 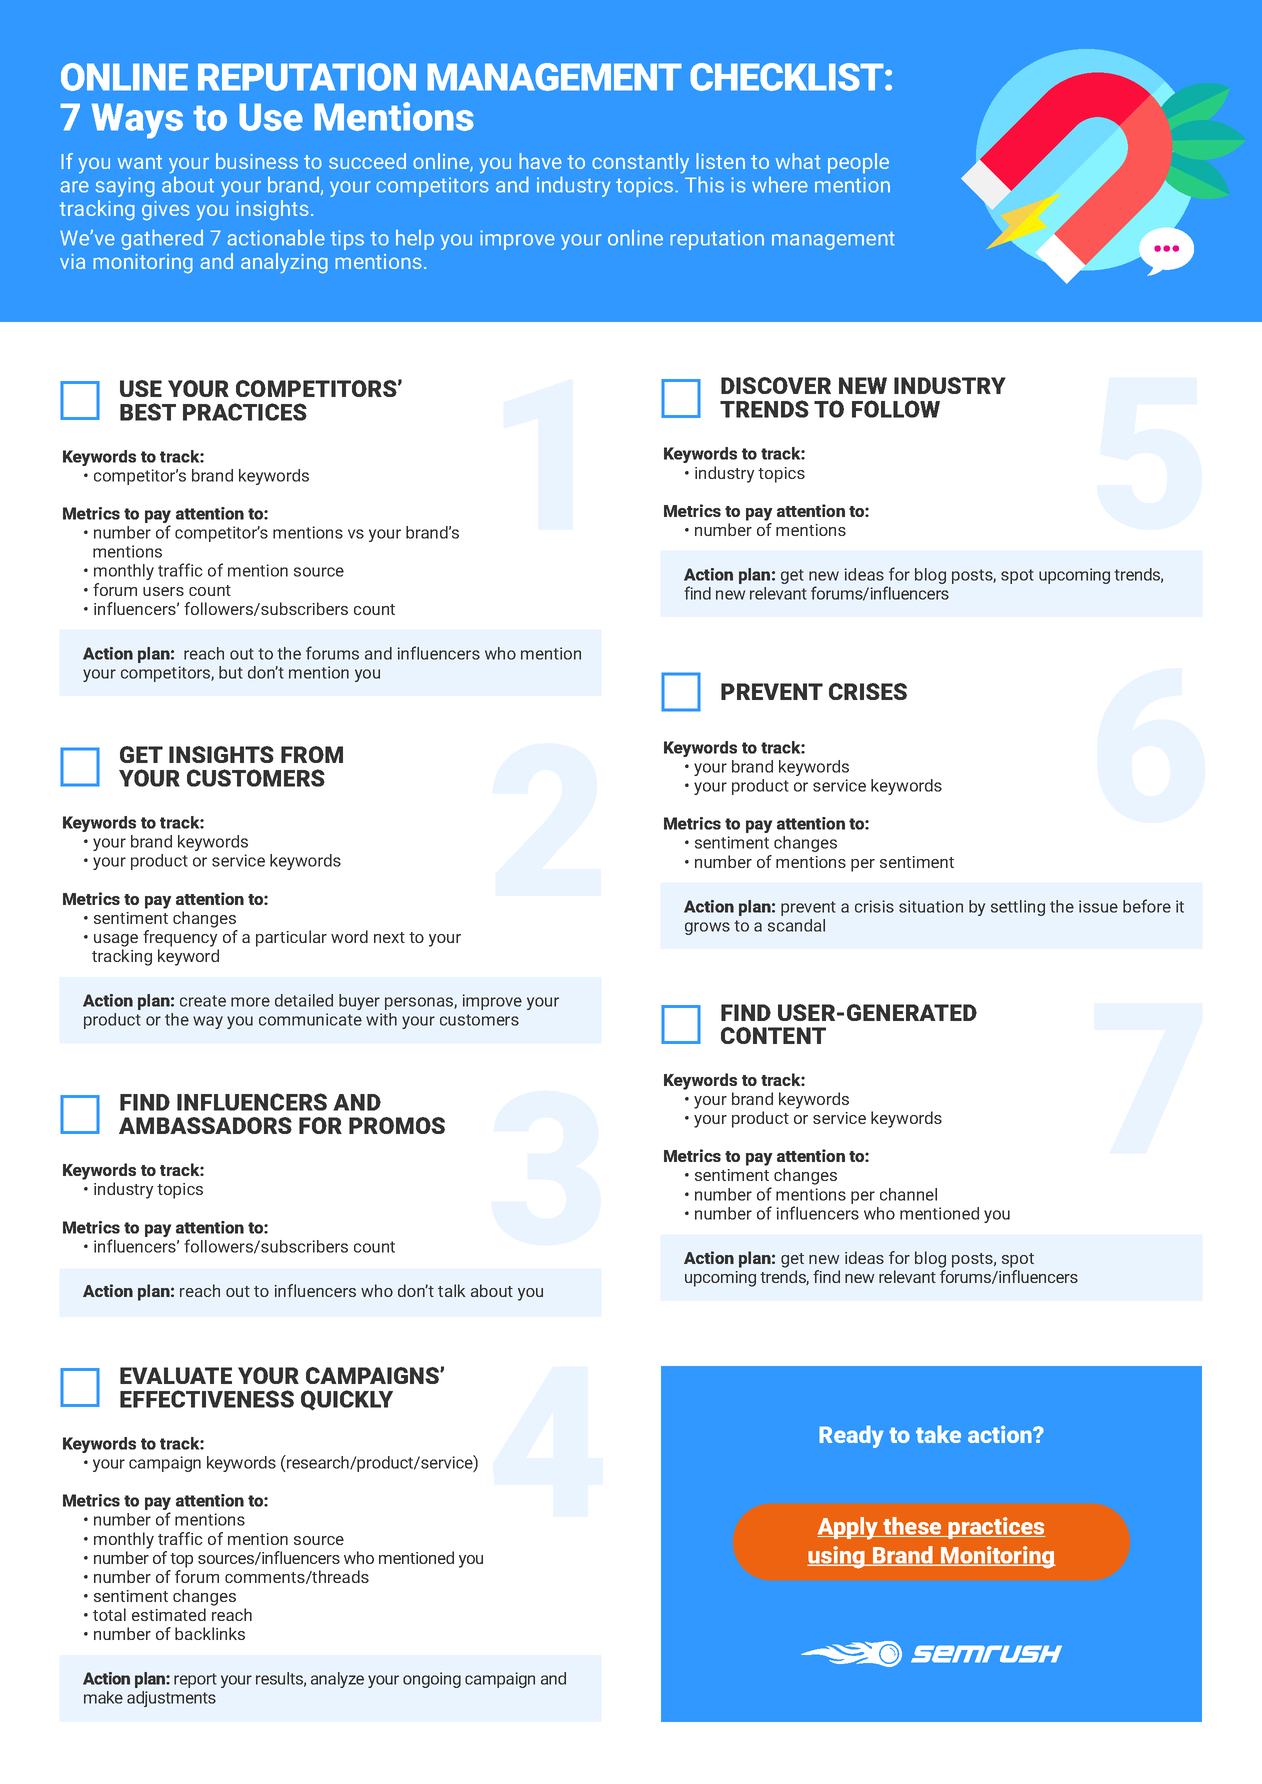 I want to click on CRISES, so click(x=868, y=691).
